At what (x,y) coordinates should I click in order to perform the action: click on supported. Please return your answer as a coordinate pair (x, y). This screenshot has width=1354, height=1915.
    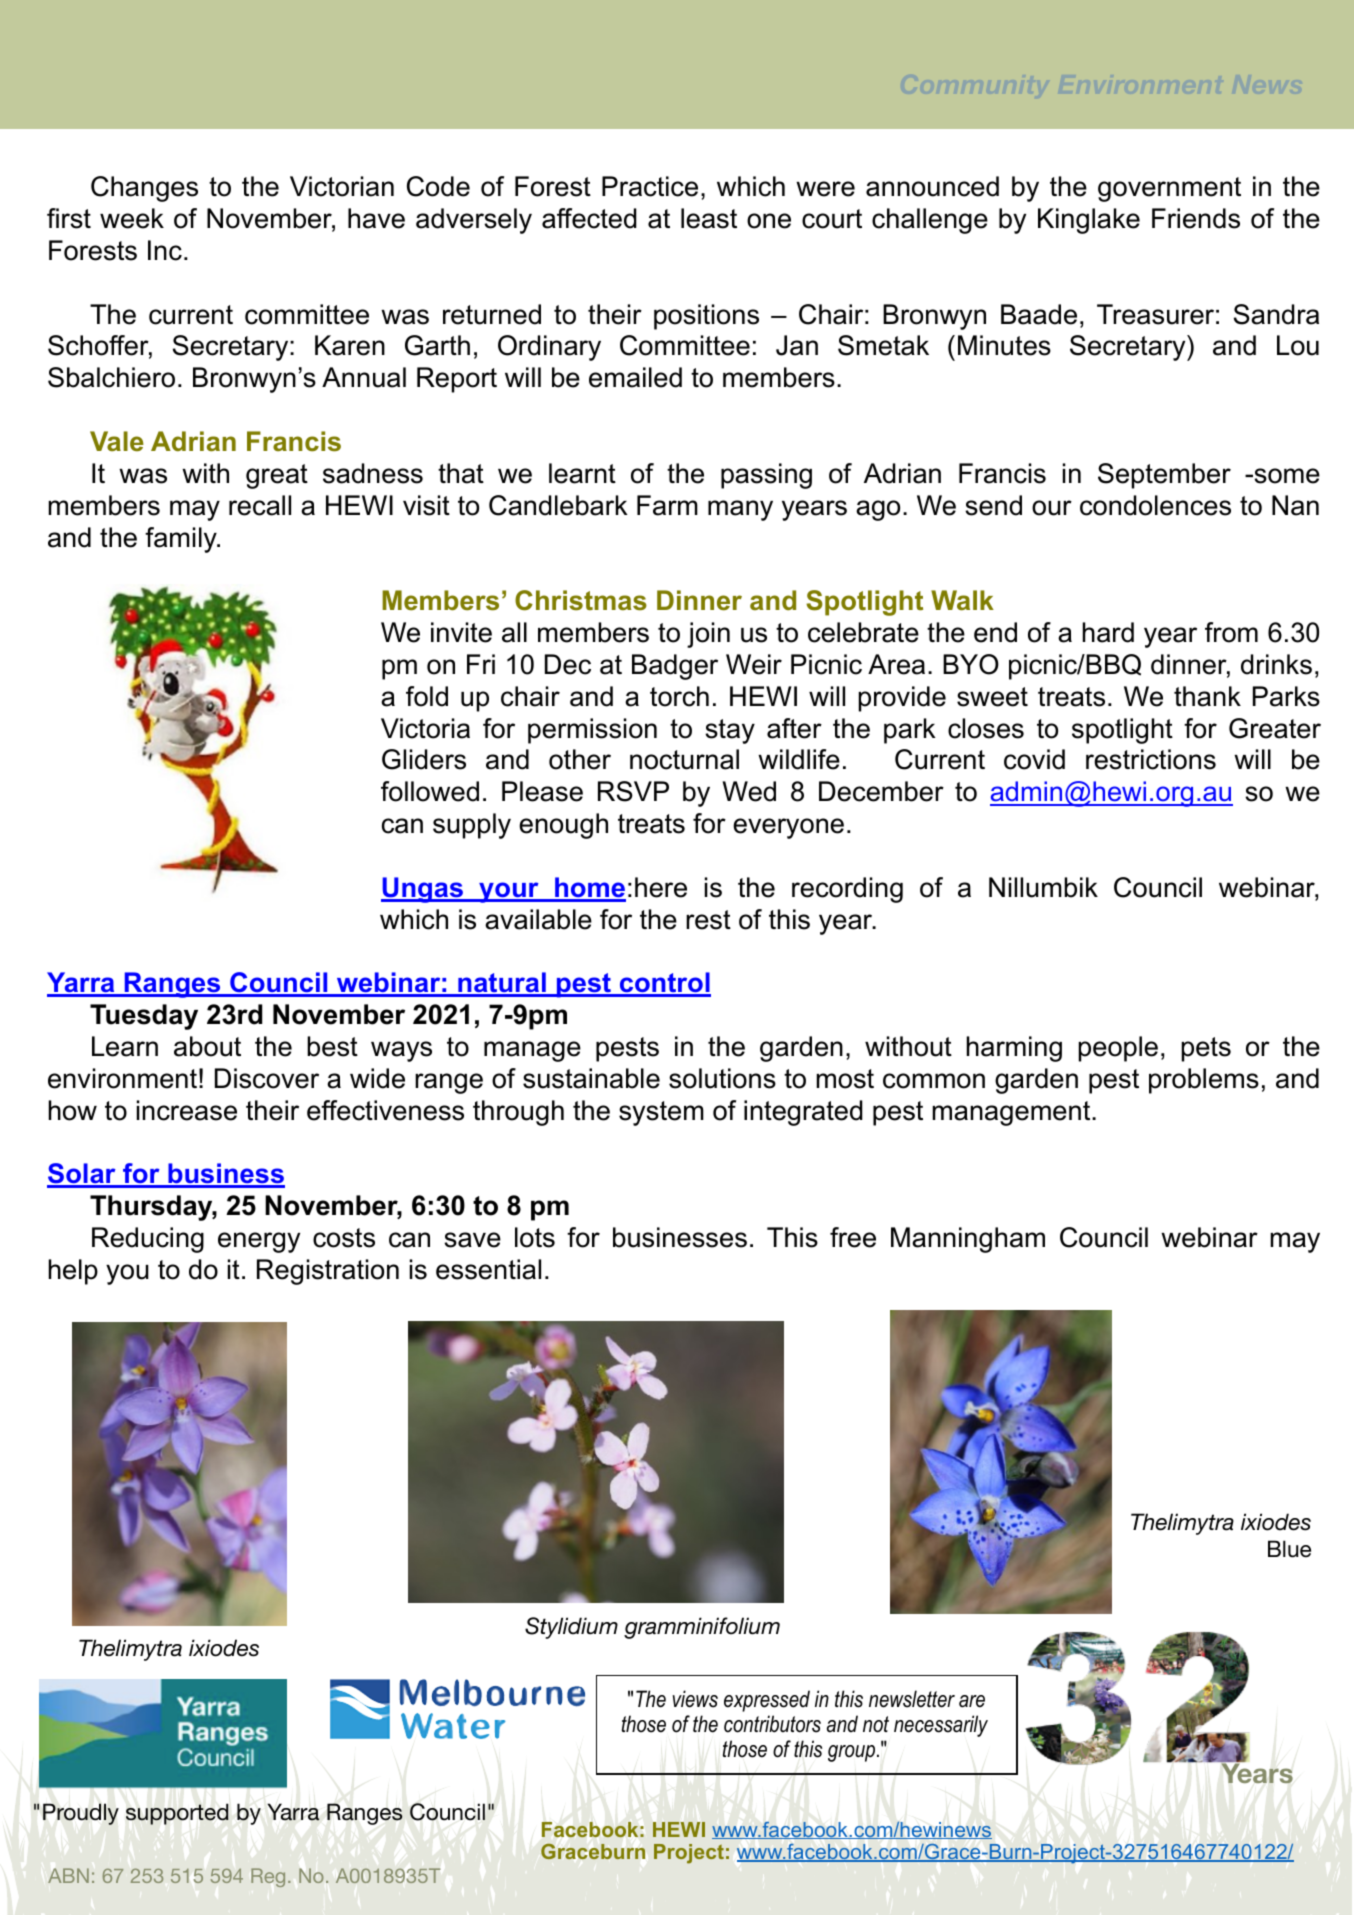
    Looking at the image, I should click on (177, 1814).
